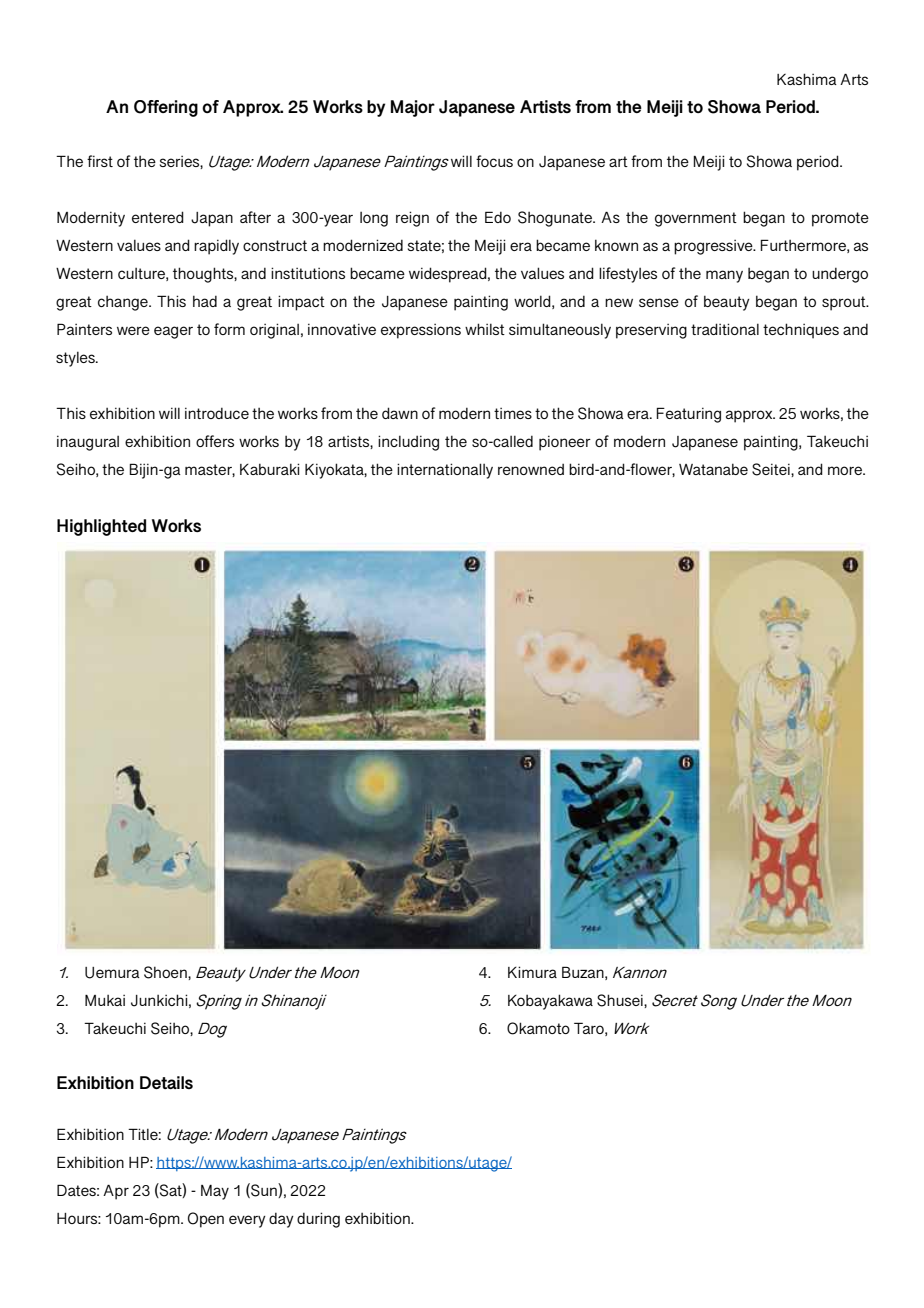  Describe the element at coordinates (318, 1220) in the screenshot. I see `during` at that location.
